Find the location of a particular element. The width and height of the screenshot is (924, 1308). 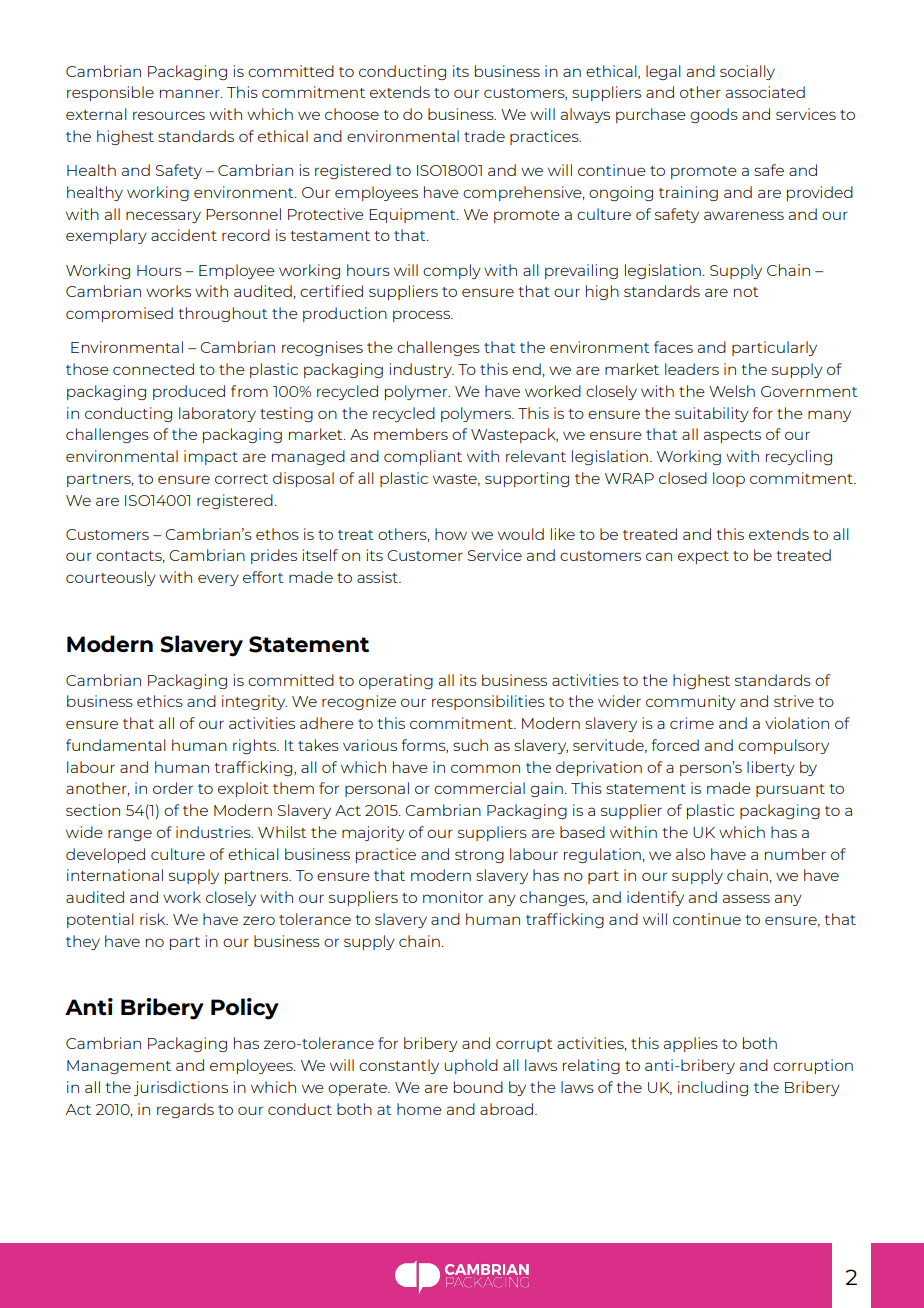

liberty is located at coordinates (771, 768).
